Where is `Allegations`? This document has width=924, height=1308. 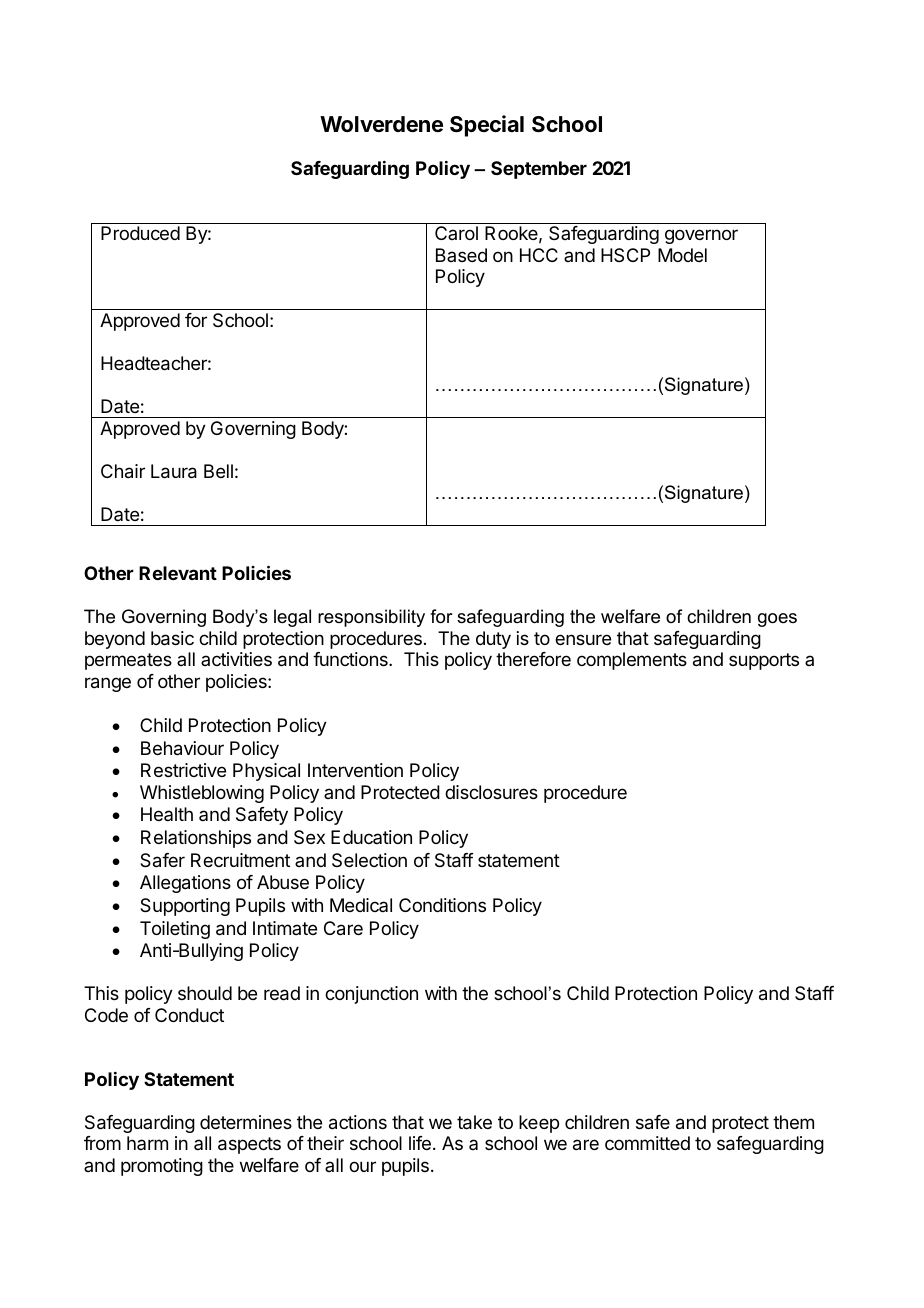
Allegations is located at coordinates (185, 884).
